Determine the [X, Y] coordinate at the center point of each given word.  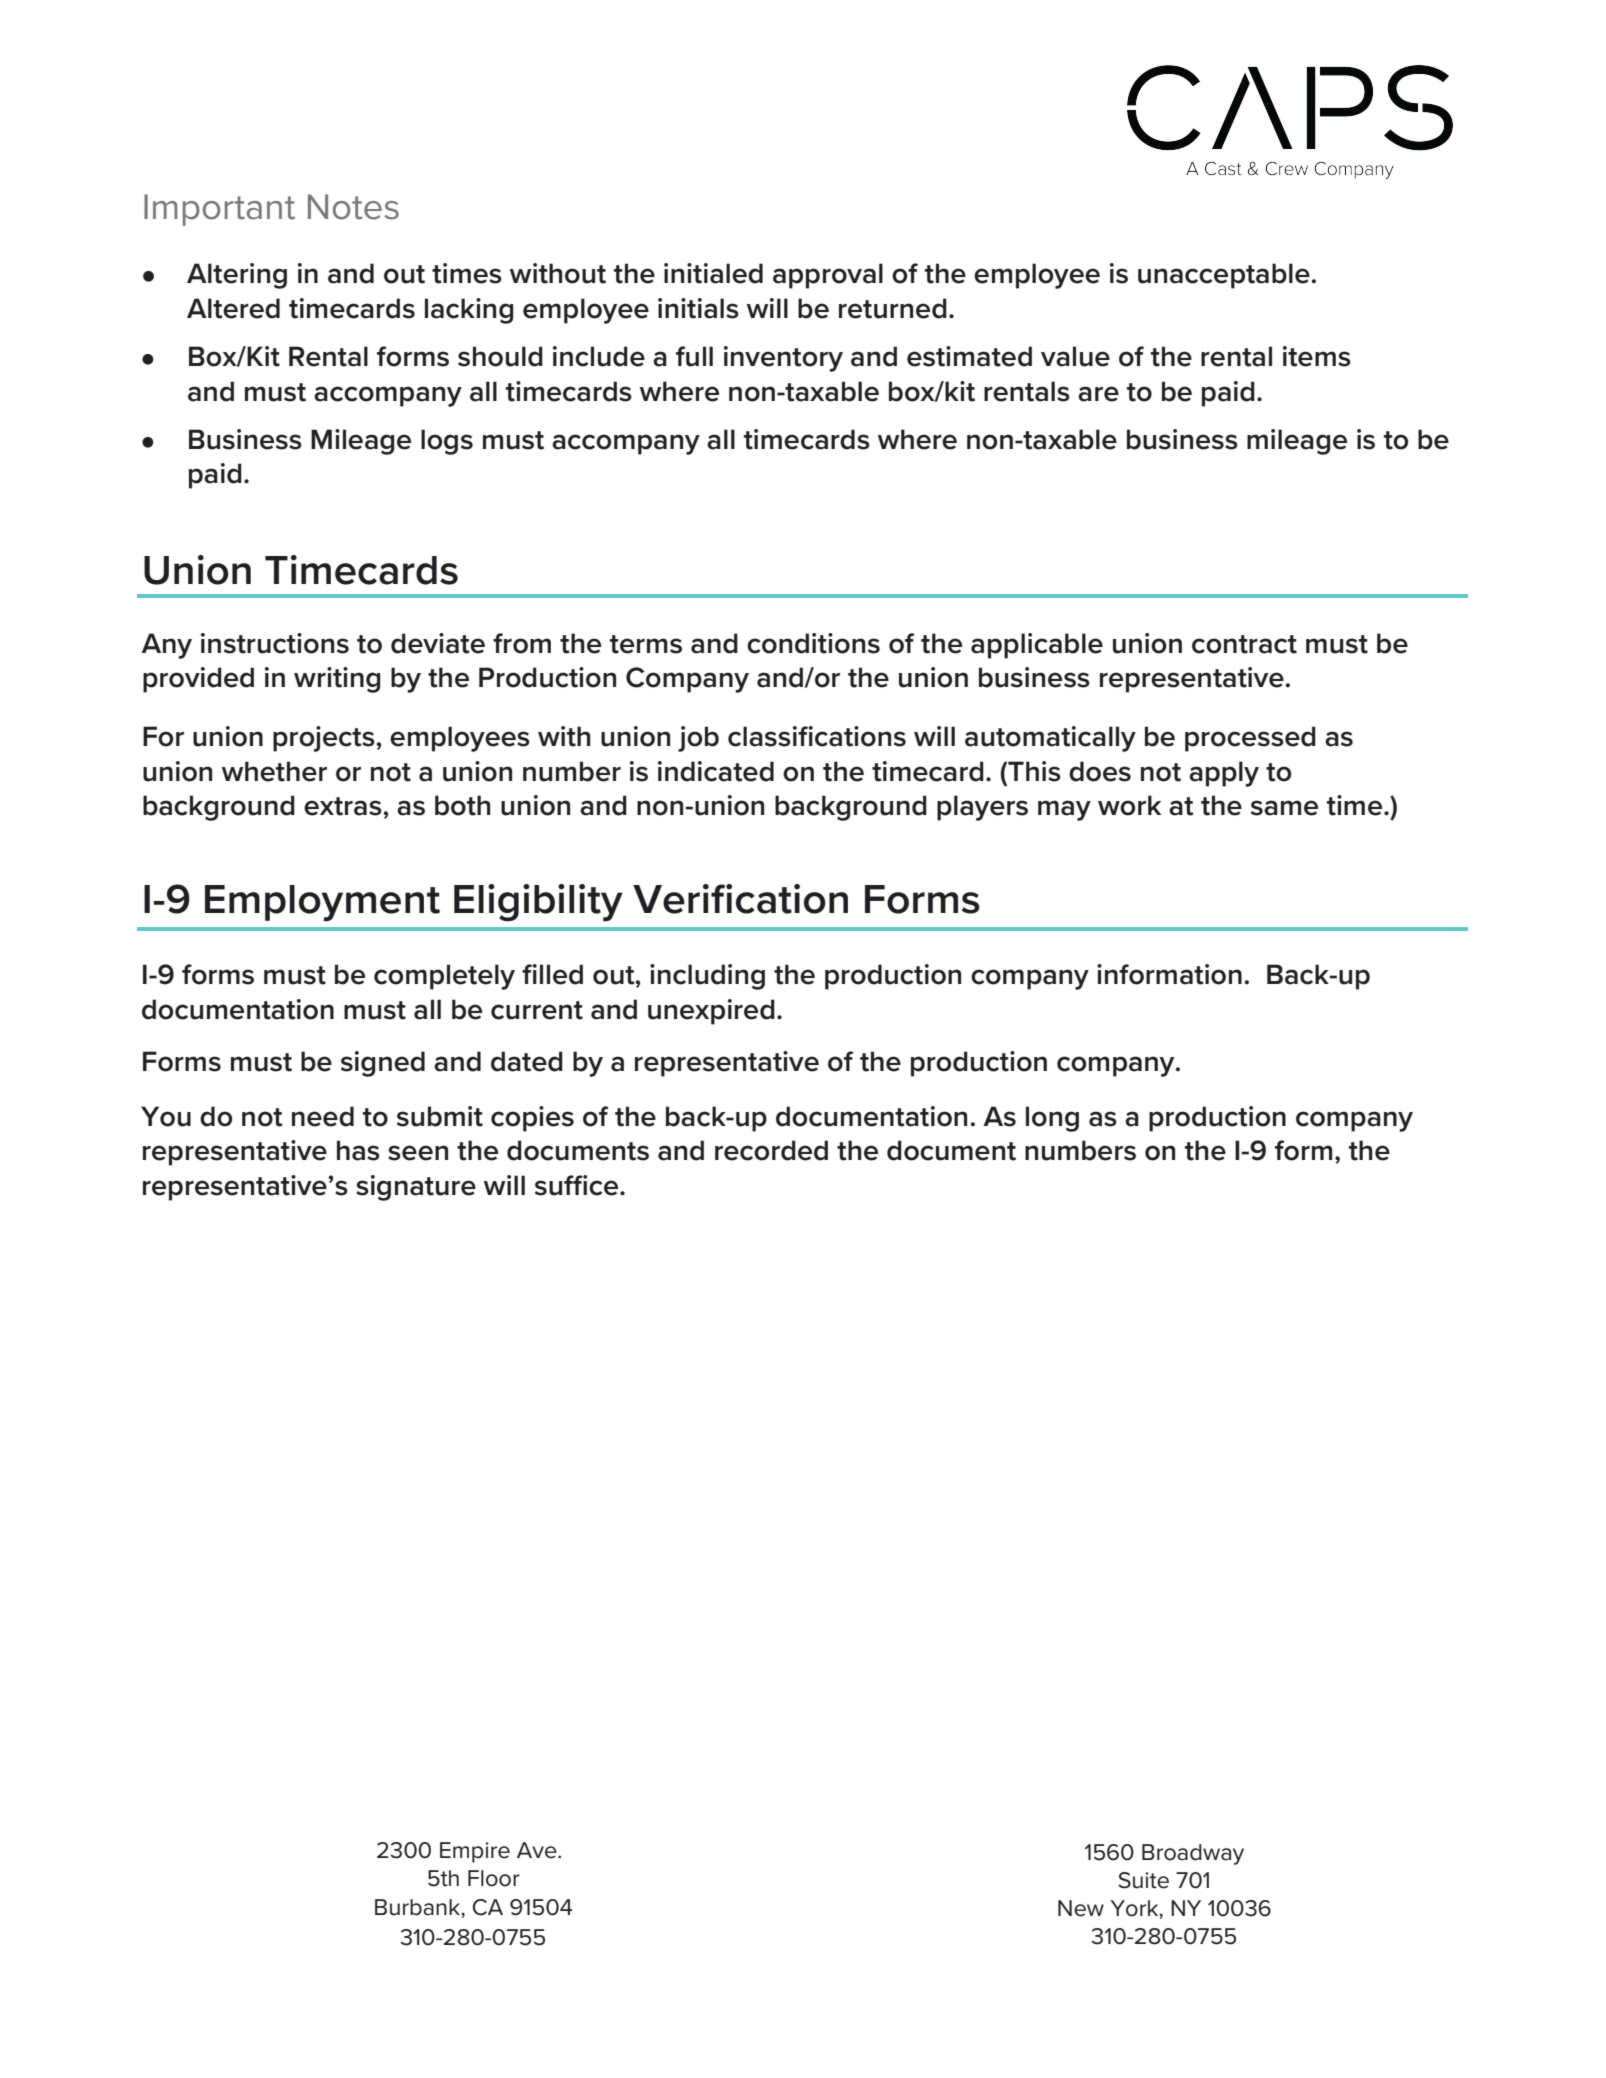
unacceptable [1225, 276]
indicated [716, 771]
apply [1224, 774]
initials [698, 308]
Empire [475, 1852]
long [1052, 1119]
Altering [237, 276]
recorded [771, 1150]
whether [274, 771]
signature [416, 1188]
